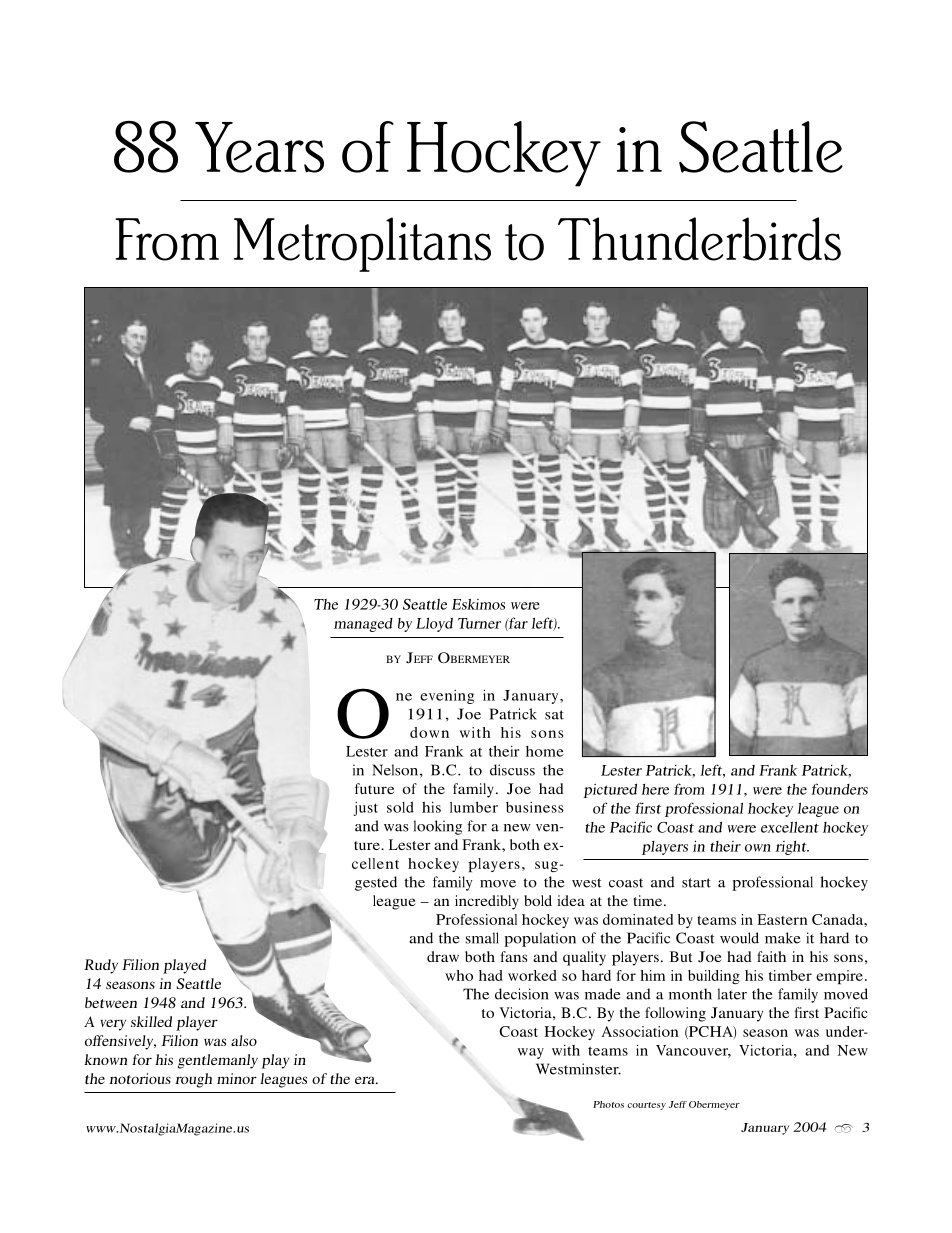  What do you see at coordinates (512, 770) in the page?
I see `discuss` at bounding box center [512, 770].
